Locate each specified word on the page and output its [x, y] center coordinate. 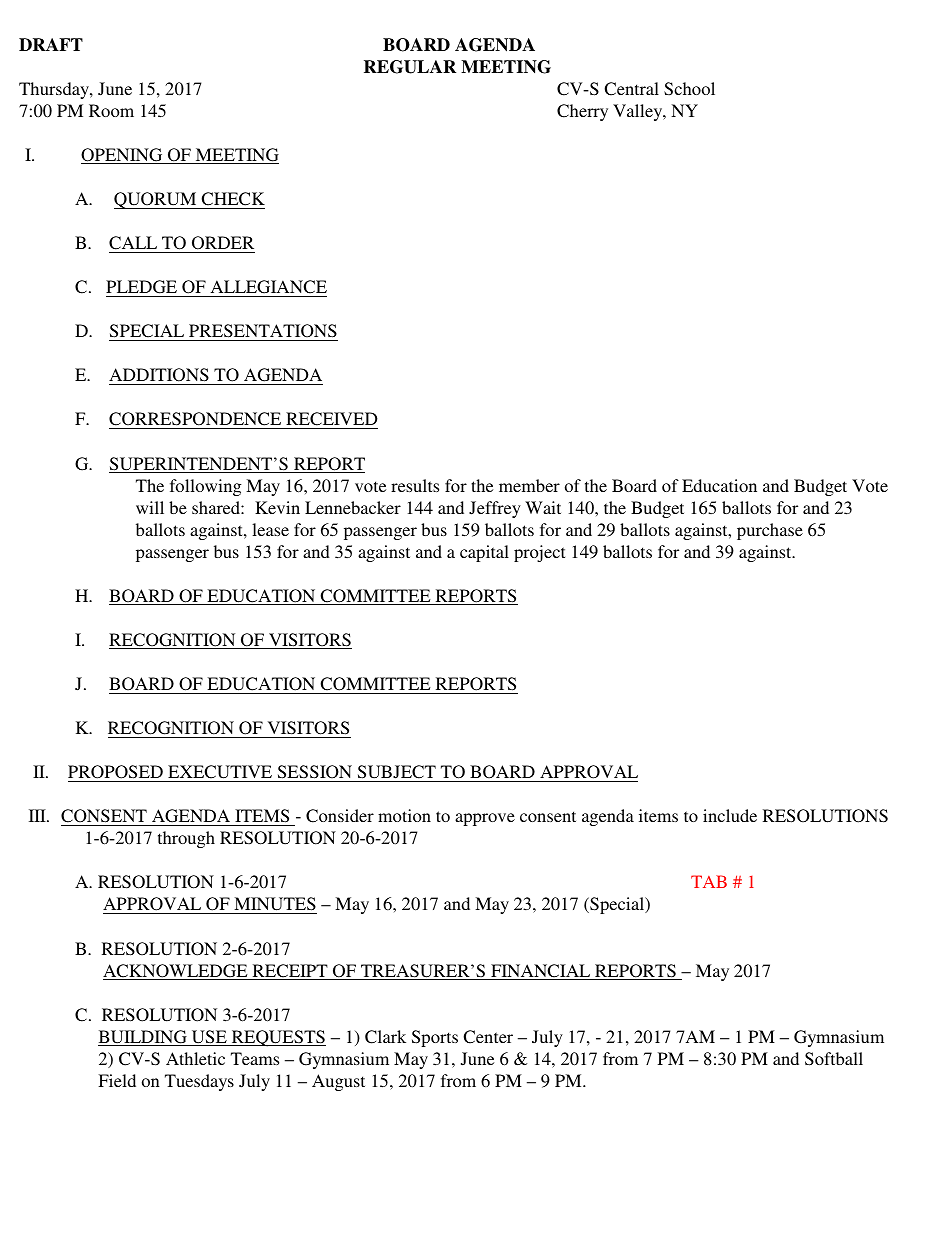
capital [484, 553]
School [689, 89]
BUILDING [143, 1038]
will [150, 507]
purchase [770, 531]
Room [111, 110]
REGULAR [410, 67]
